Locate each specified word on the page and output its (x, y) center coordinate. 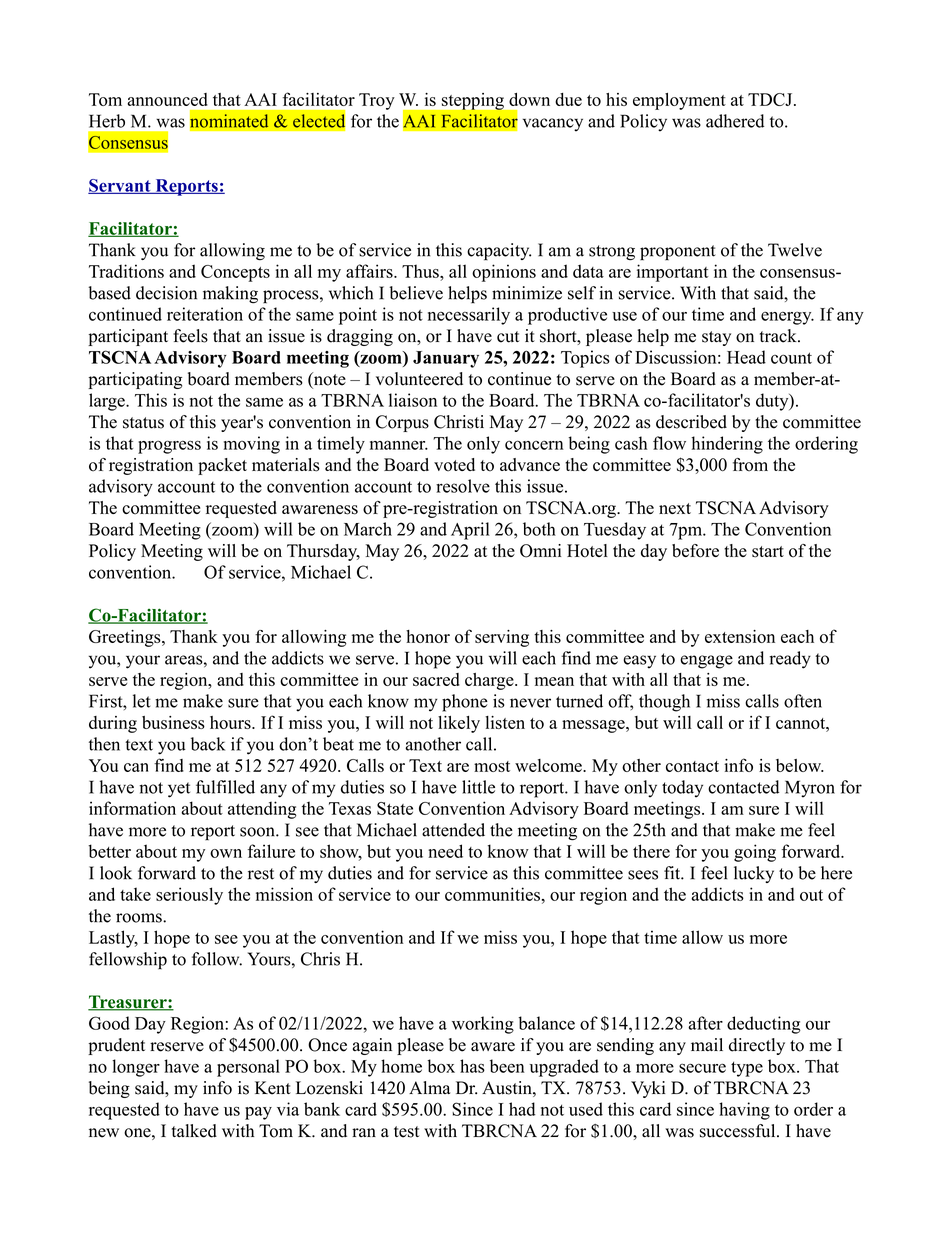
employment (679, 101)
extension (740, 636)
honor (428, 636)
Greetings (126, 638)
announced (167, 99)
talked (194, 1131)
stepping (473, 101)
